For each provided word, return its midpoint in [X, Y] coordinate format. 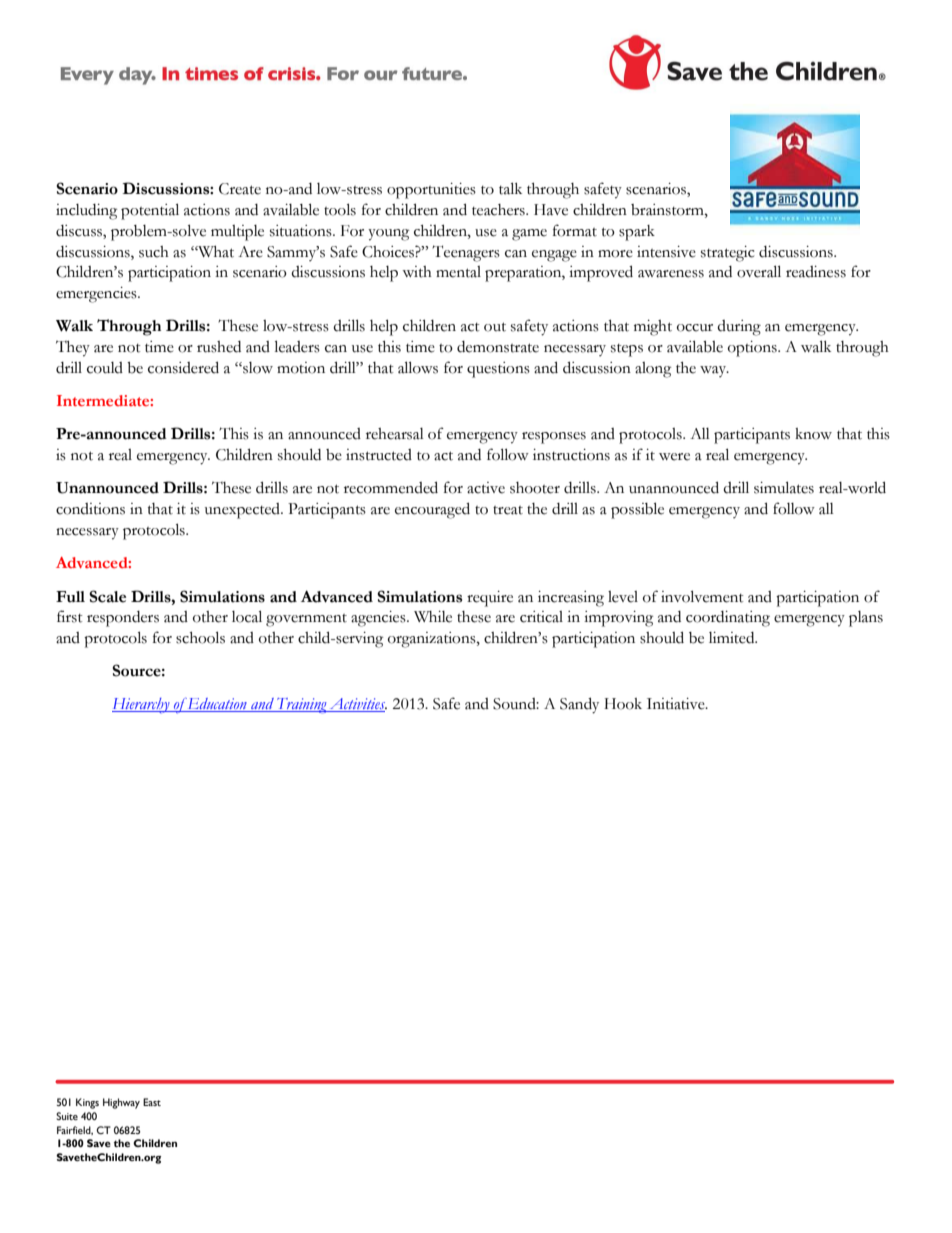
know [813, 434]
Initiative [677, 704]
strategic [727, 254]
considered [183, 367]
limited [733, 638]
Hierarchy [142, 705]
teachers [499, 210]
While [433, 617]
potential [150, 211]
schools [200, 637]
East [152, 1102]
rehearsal [395, 434]
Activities [357, 705]
